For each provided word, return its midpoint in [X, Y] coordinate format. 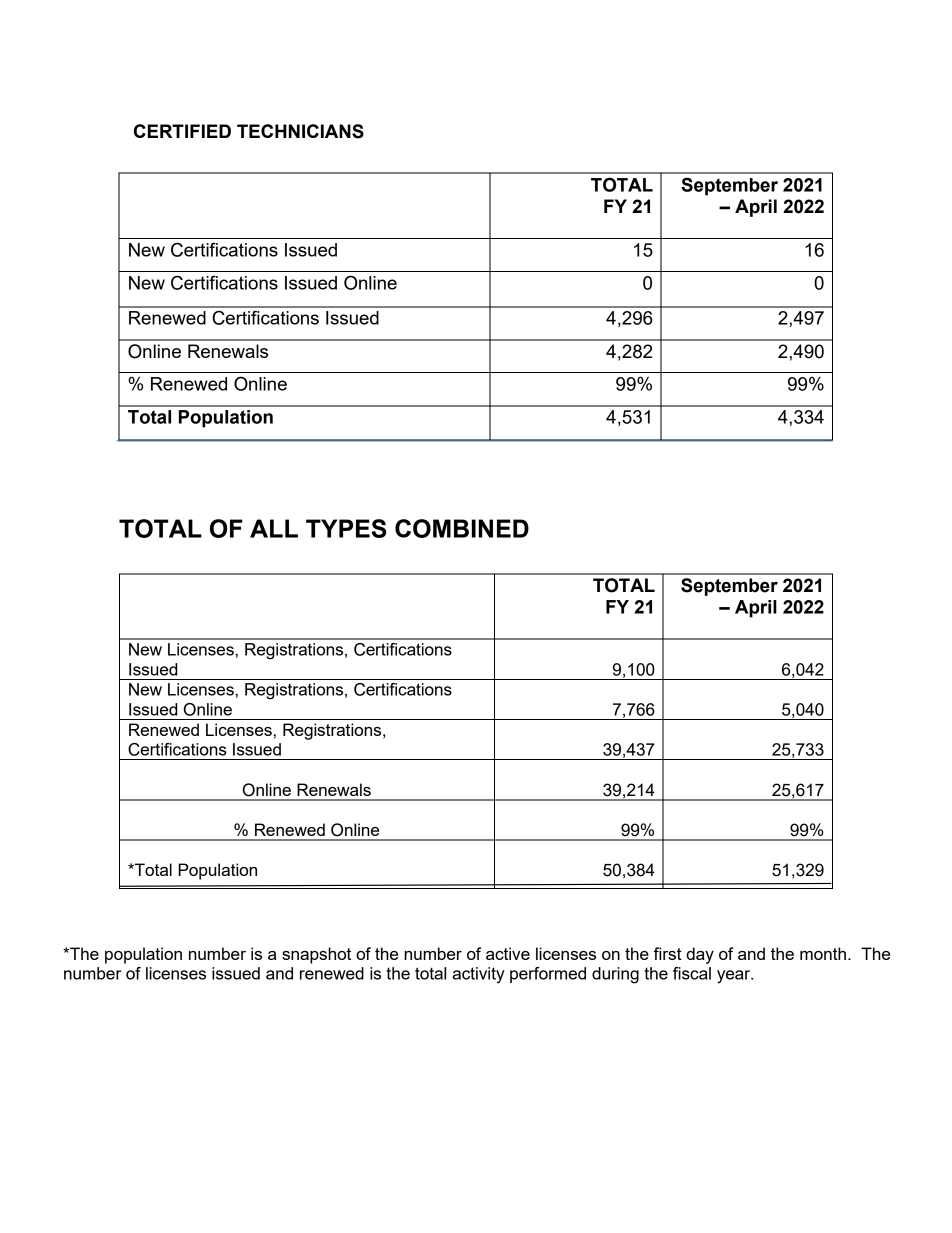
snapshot [316, 955]
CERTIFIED [182, 131]
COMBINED [462, 528]
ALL [274, 528]
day [700, 955]
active [508, 953]
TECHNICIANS [300, 131]
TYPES [346, 528]
